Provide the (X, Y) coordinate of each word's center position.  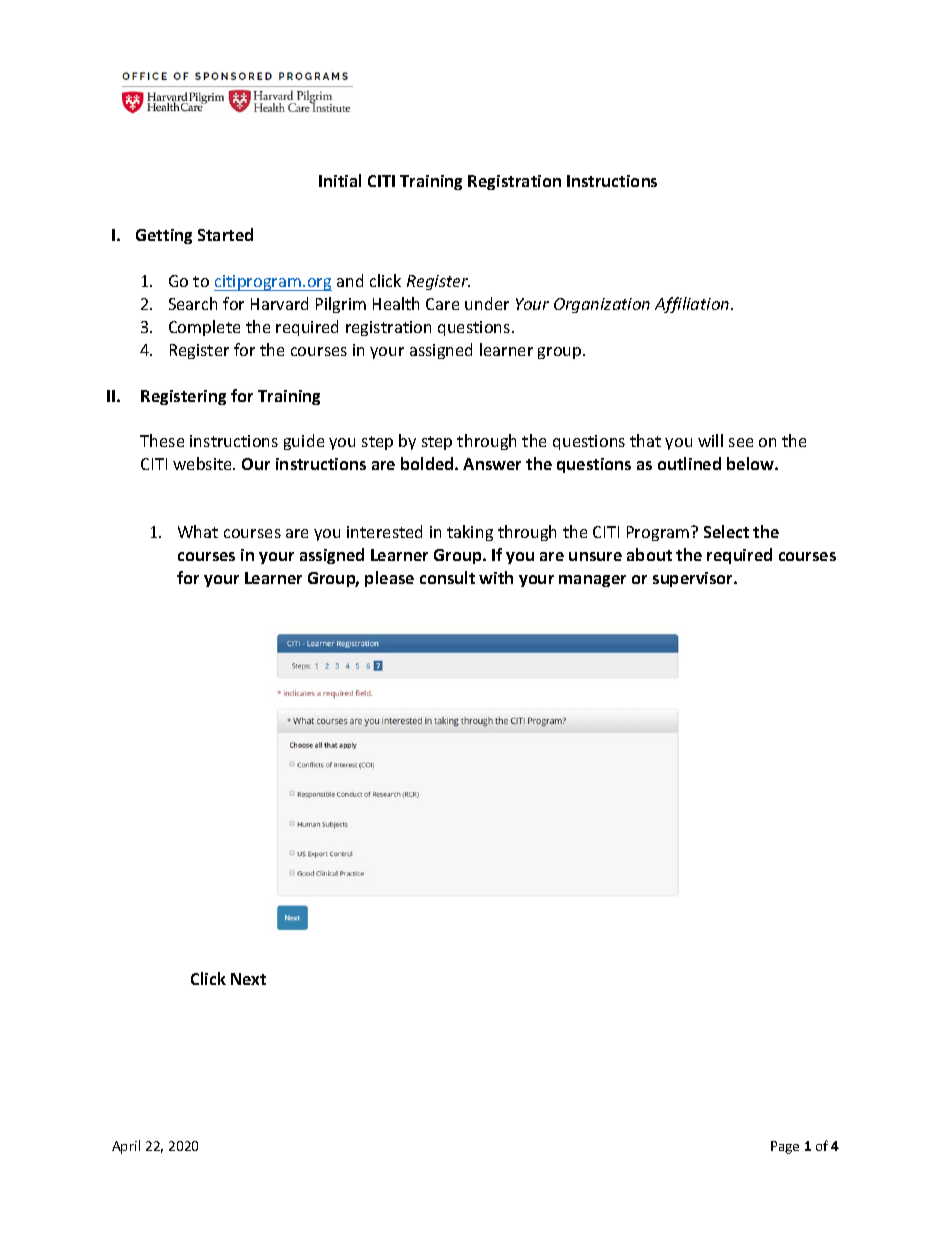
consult (447, 577)
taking (470, 533)
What (198, 531)
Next (248, 979)
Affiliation (693, 305)
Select (726, 531)
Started (225, 234)
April (126, 1147)
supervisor (694, 579)
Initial (340, 180)
